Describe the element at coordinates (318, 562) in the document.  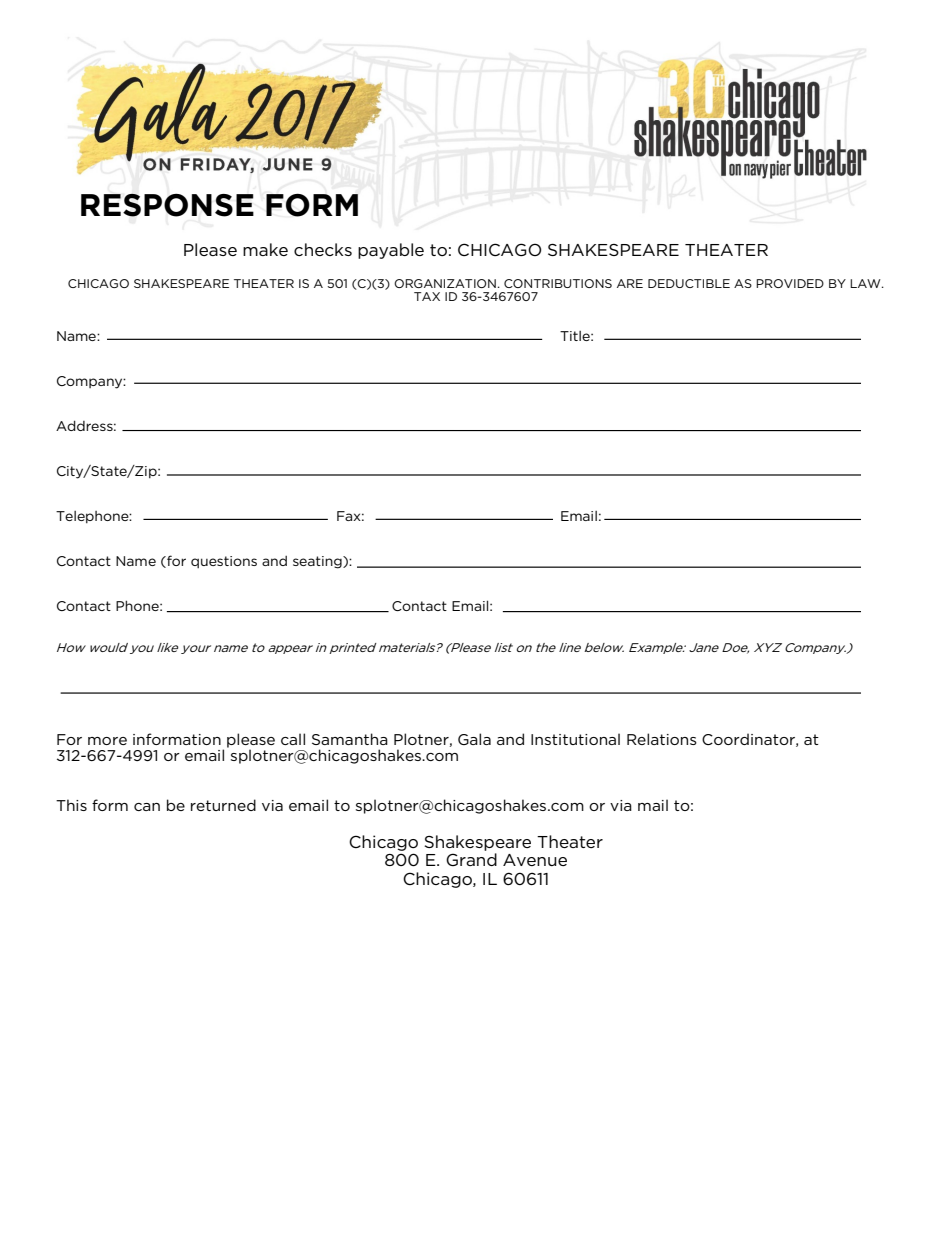
I see `seating` at that location.
